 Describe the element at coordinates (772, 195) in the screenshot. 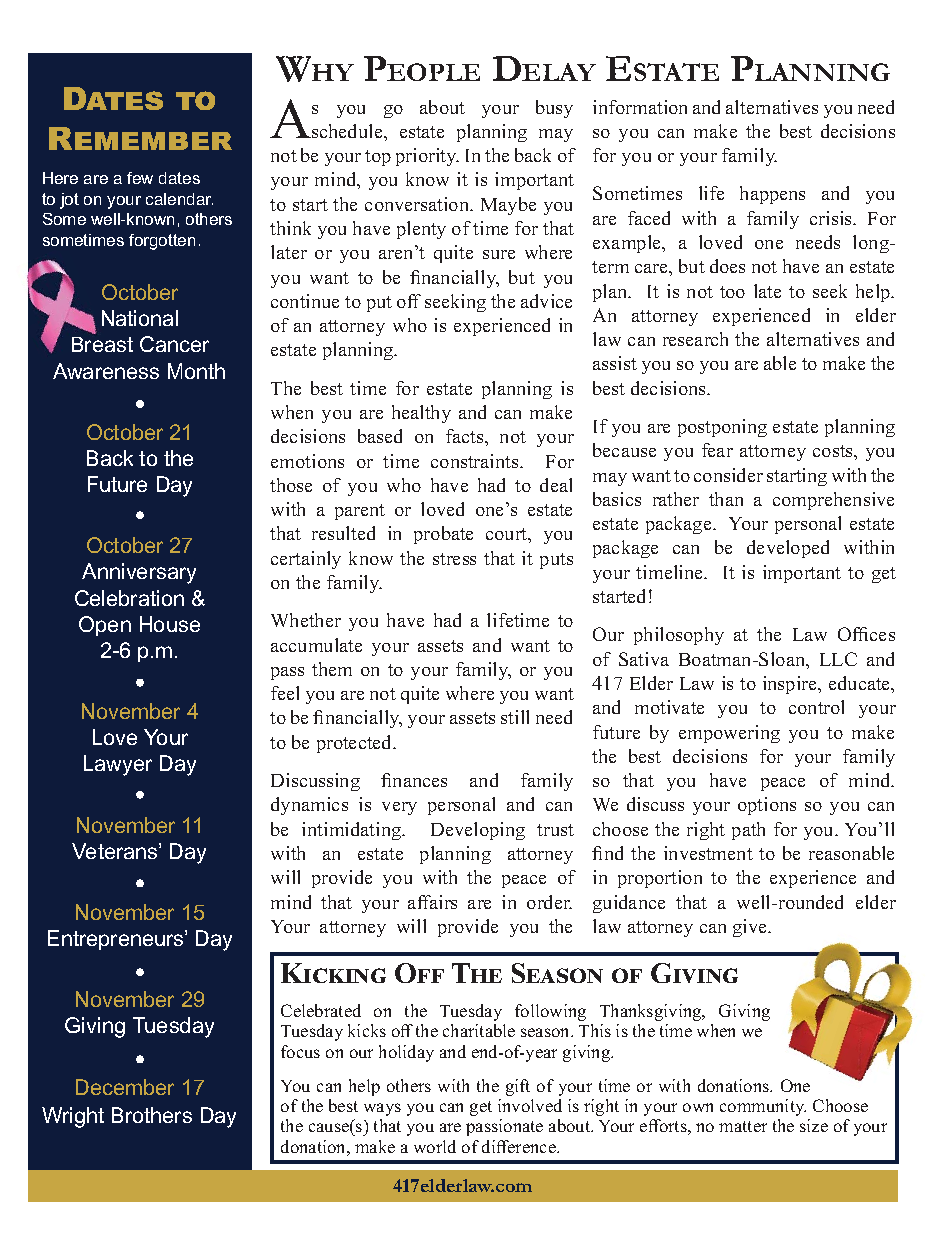

I see `happens` at that location.
